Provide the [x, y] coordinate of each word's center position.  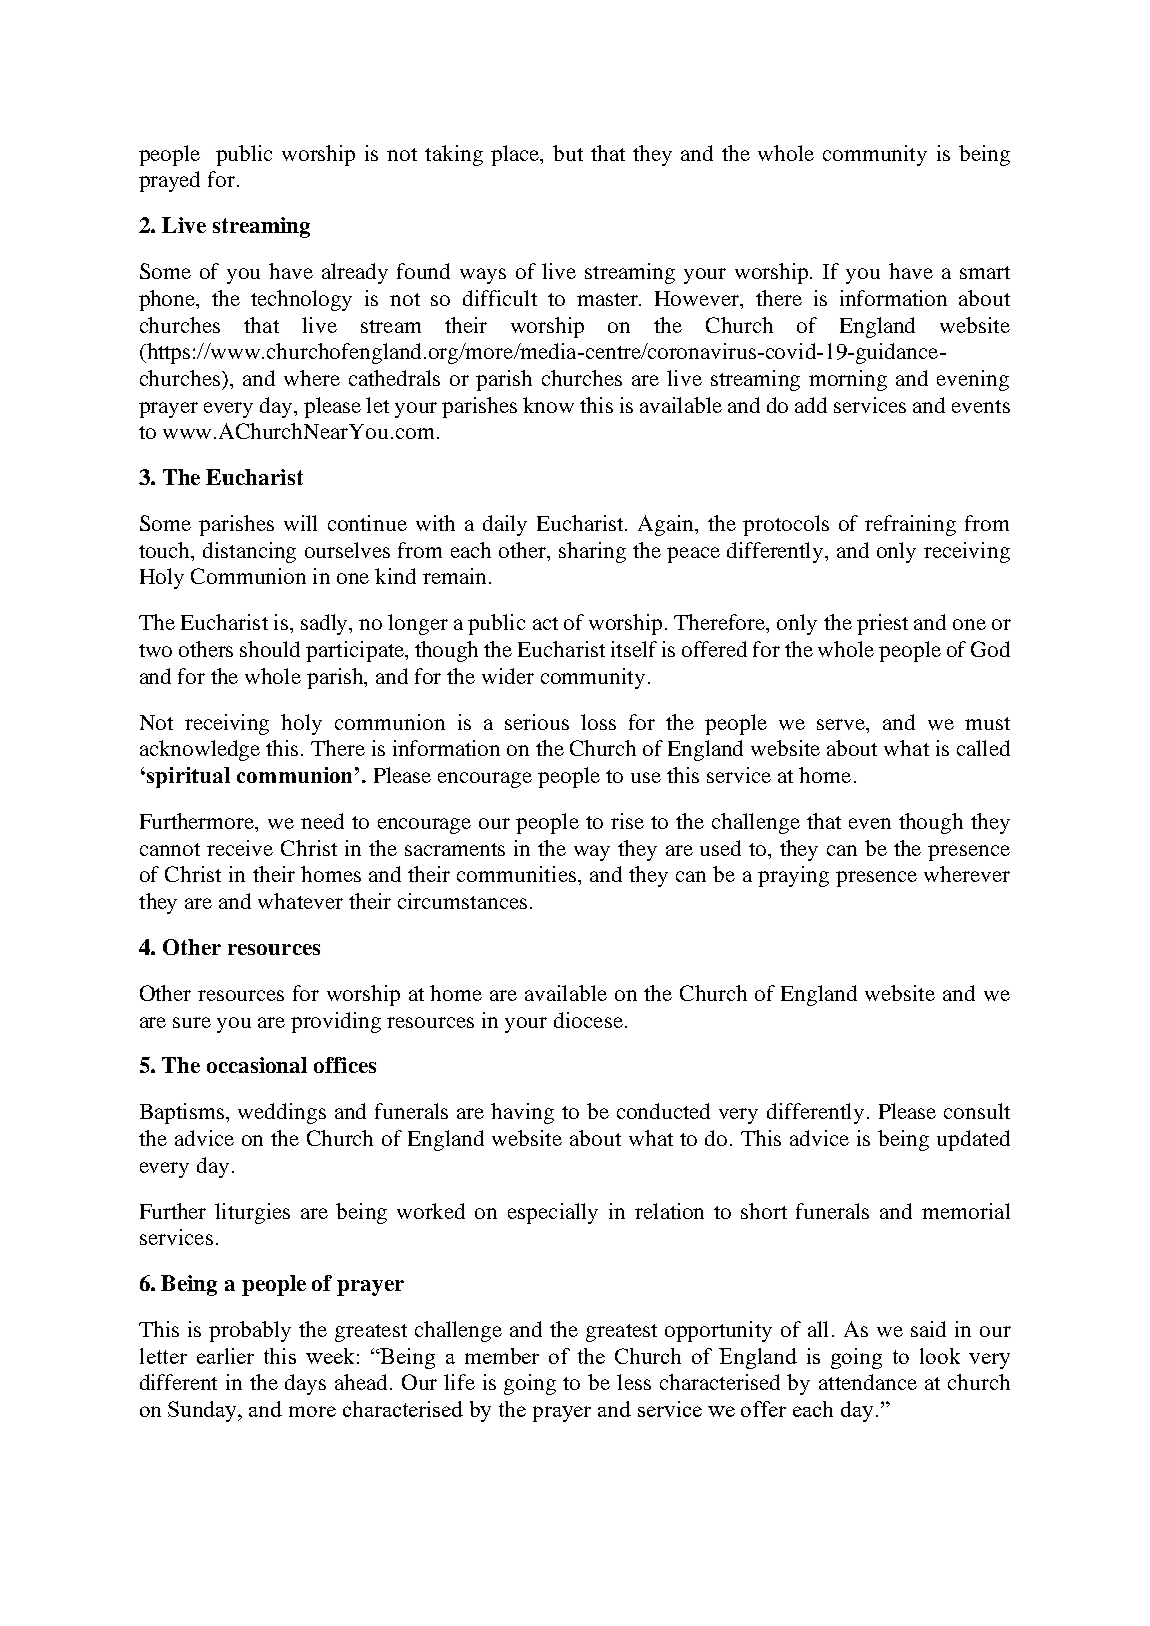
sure [192, 1022]
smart [985, 272]
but [568, 153]
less [634, 1382]
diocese [588, 1020]
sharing [592, 552]
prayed [169, 181]
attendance [868, 1382]
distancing [249, 552]
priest [882, 624]
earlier [225, 1356]
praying [793, 876]
